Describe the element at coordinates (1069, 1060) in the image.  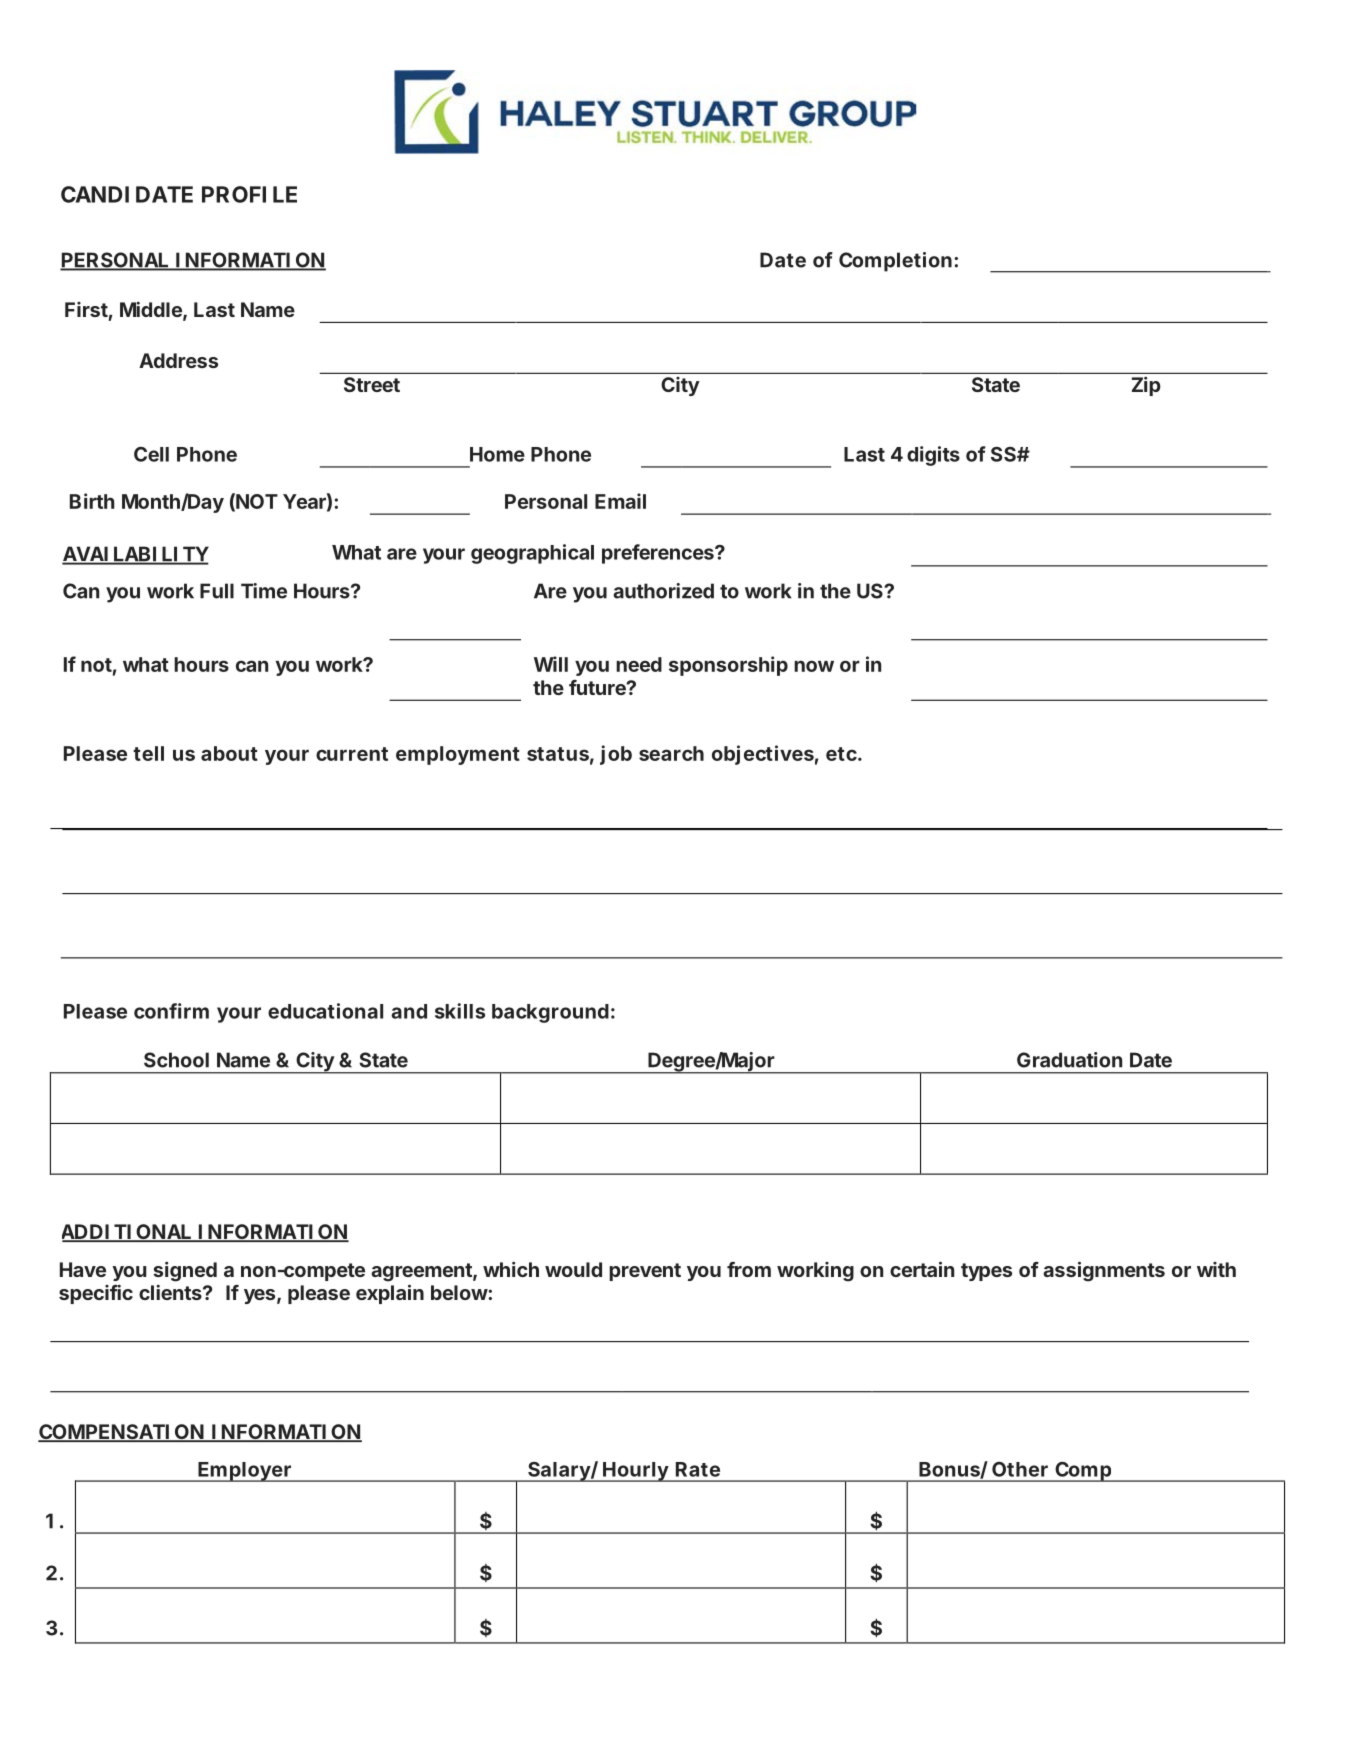
I see `Graduation` at that location.
